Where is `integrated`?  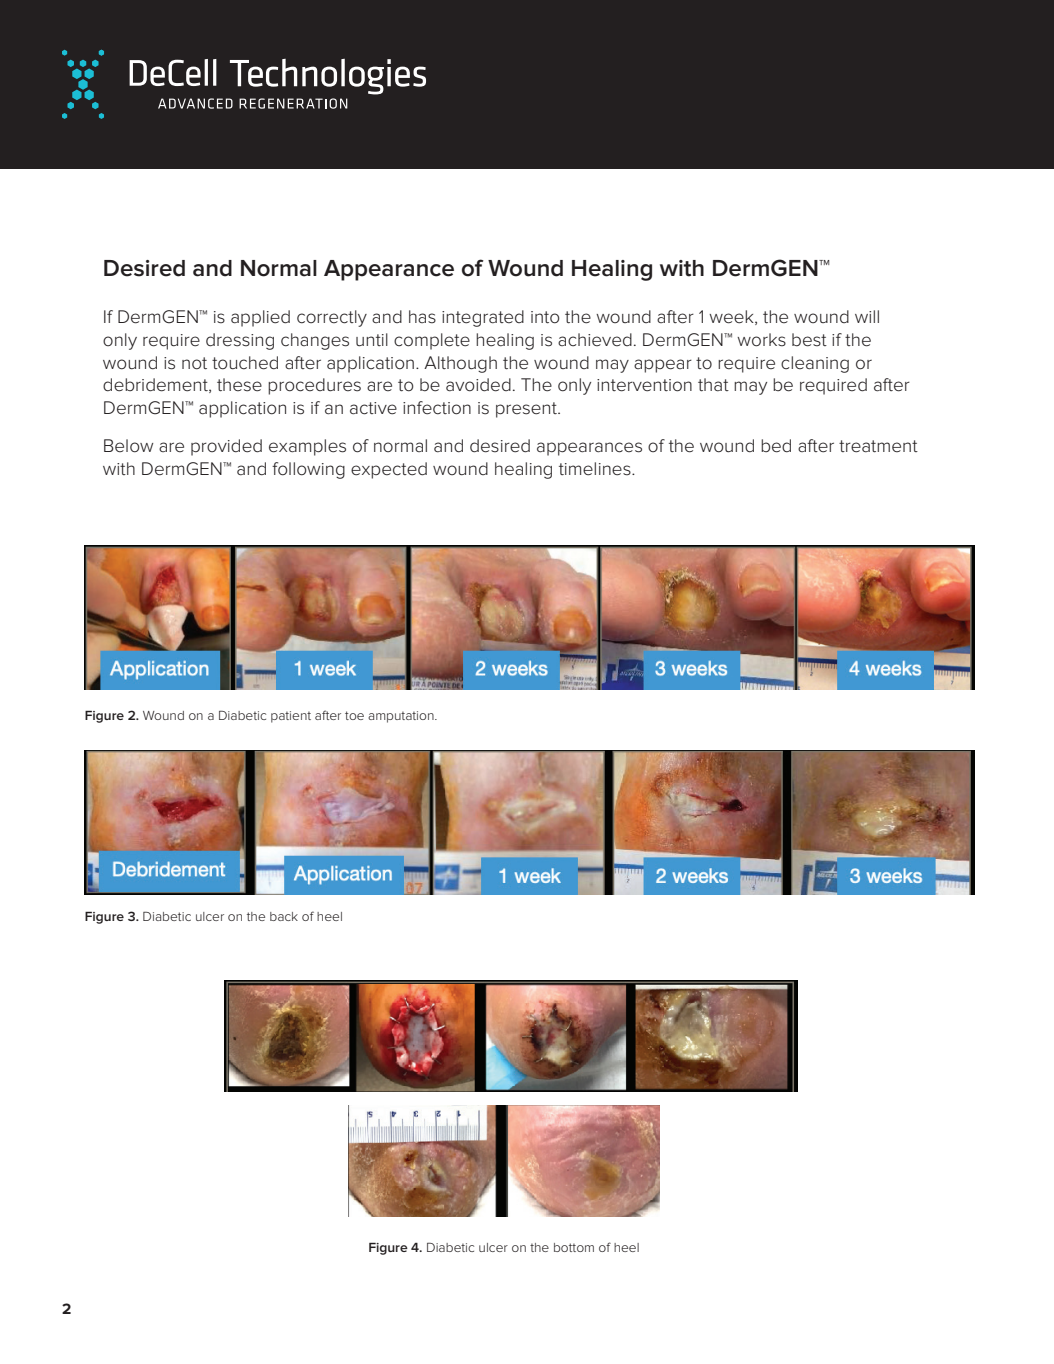 integrated is located at coordinates (483, 318).
